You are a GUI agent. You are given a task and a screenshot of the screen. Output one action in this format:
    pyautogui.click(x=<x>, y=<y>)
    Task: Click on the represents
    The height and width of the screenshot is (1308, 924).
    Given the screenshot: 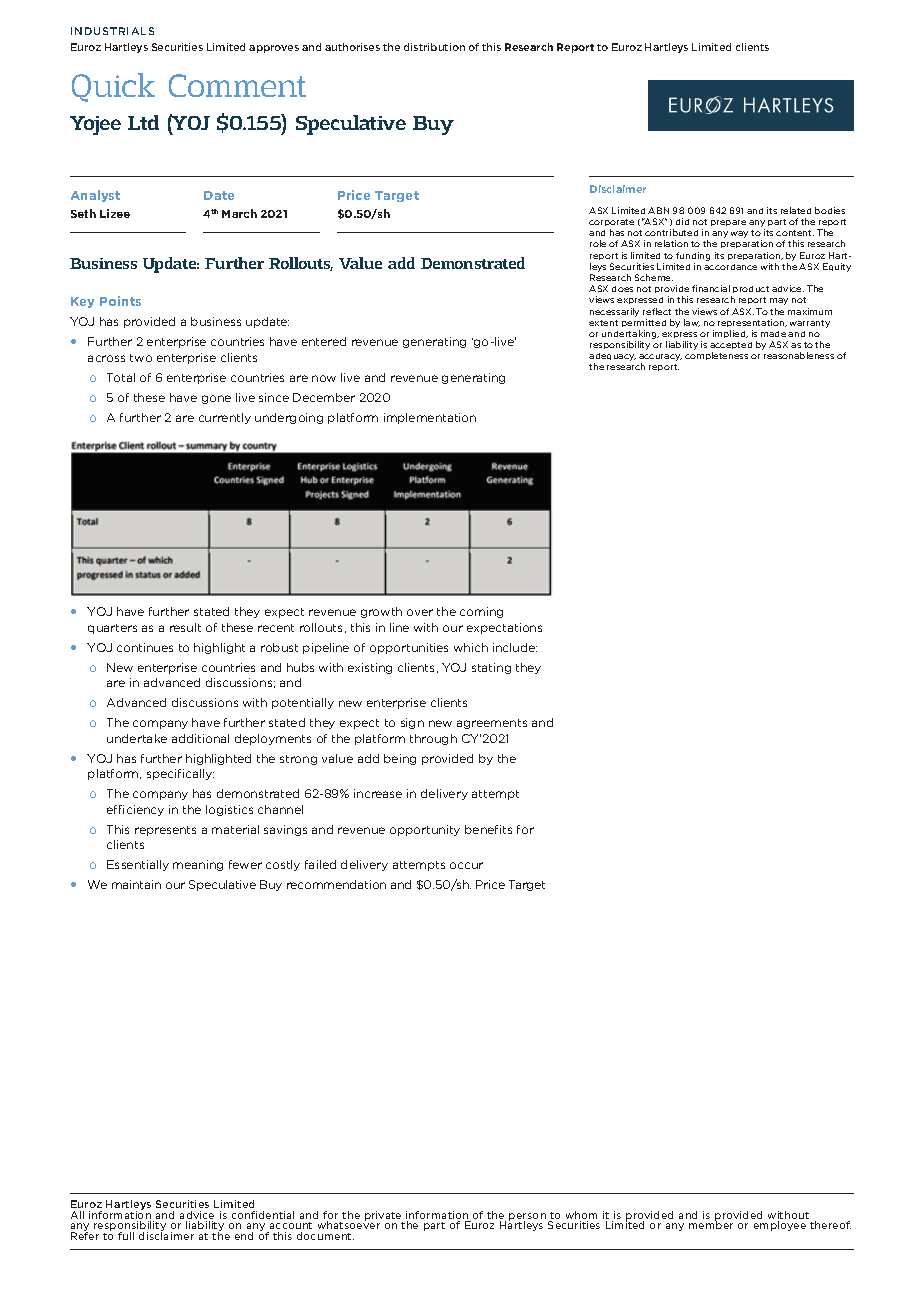 What is the action you would take?
    pyautogui.click(x=165, y=831)
